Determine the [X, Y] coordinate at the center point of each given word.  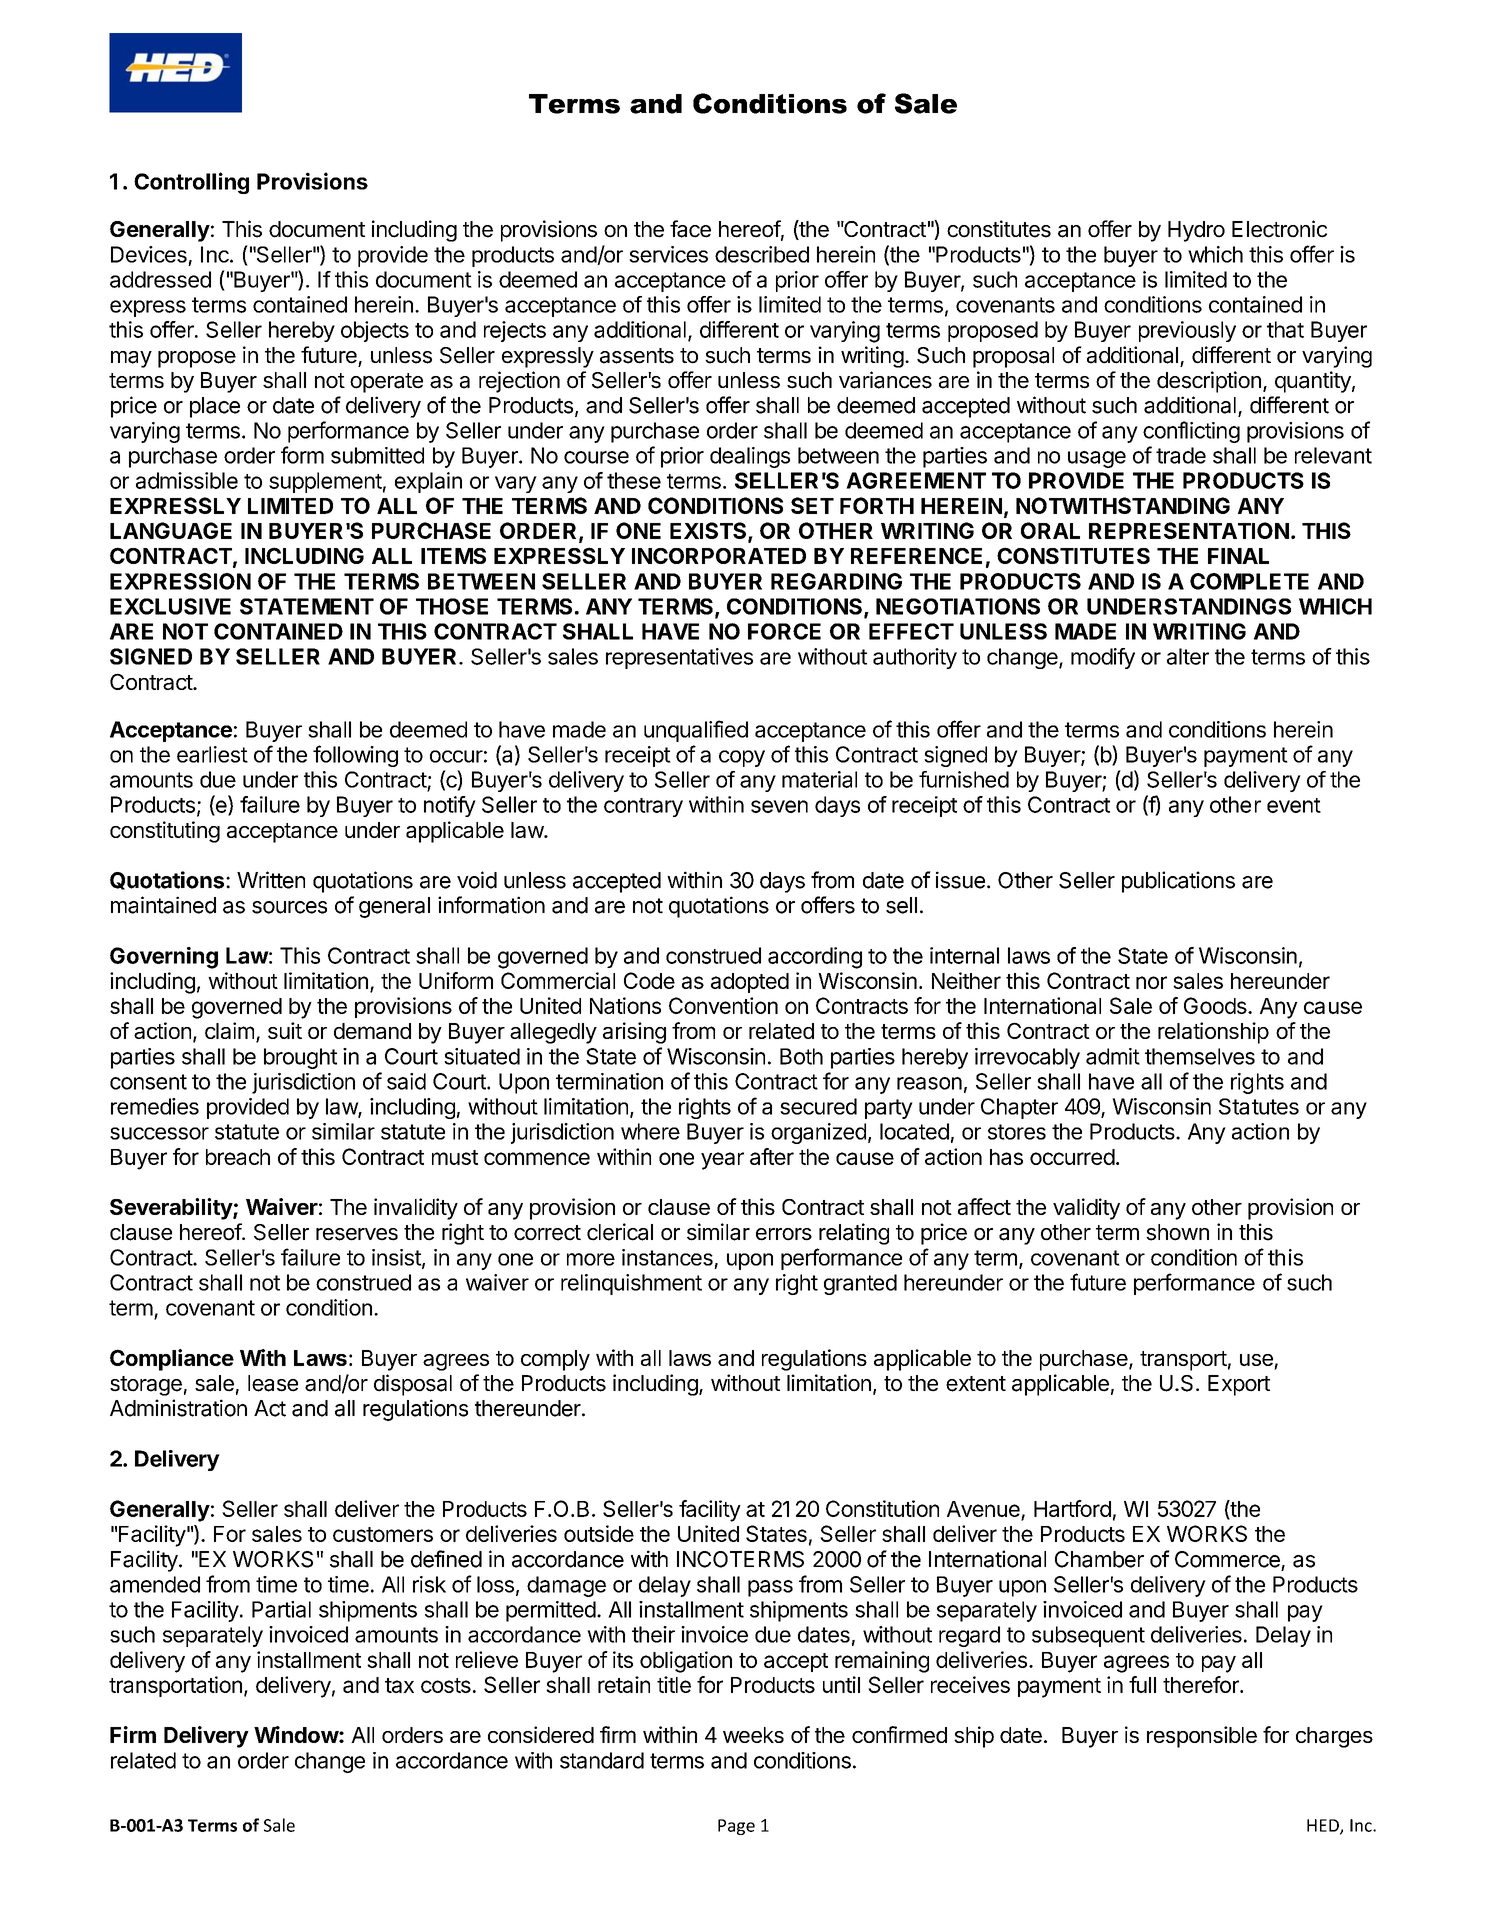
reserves [357, 1234]
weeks [753, 1735]
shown [1177, 1232]
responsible [1202, 1737]
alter [1188, 656]
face [690, 229]
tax [399, 1685]
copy [742, 758]
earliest [212, 754]
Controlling [191, 183]
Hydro [1196, 231]
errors [784, 1234]
